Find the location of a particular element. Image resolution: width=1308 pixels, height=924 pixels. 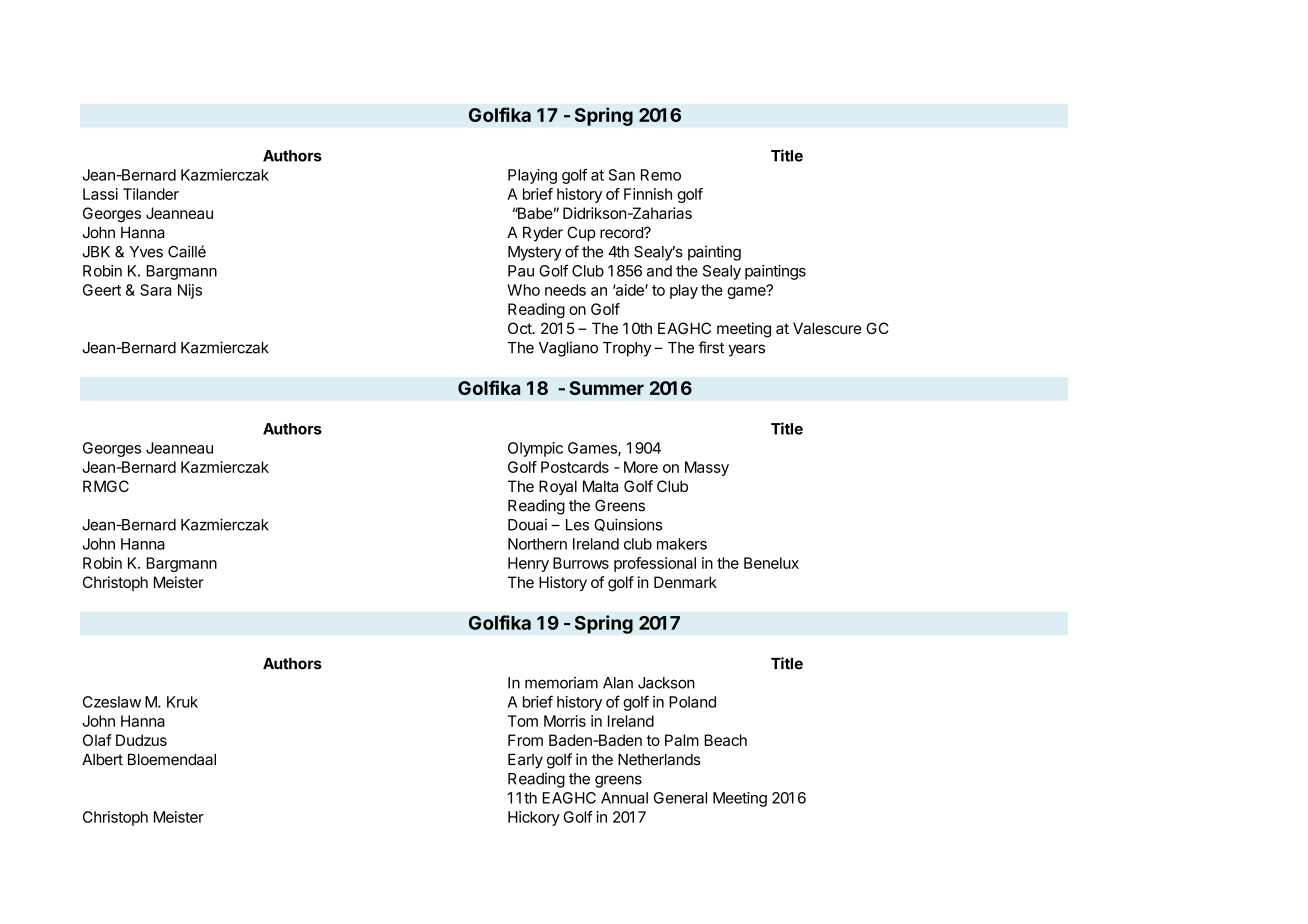

Yves is located at coordinates (146, 252).
